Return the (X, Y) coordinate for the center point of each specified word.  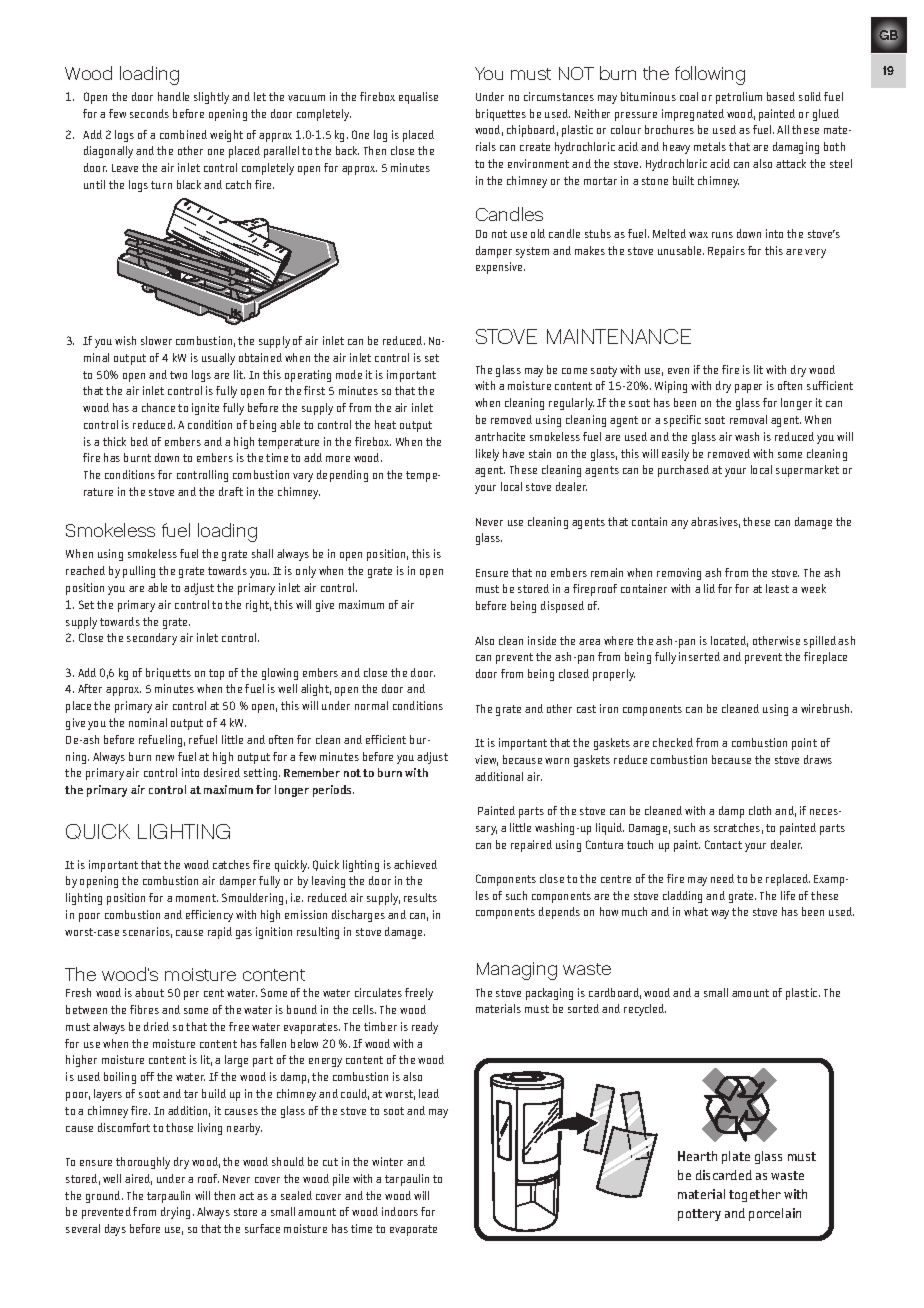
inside (542, 640)
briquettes (501, 115)
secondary (152, 639)
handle (173, 96)
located (729, 641)
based (781, 96)
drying (177, 1213)
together (755, 1195)
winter (387, 1161)
